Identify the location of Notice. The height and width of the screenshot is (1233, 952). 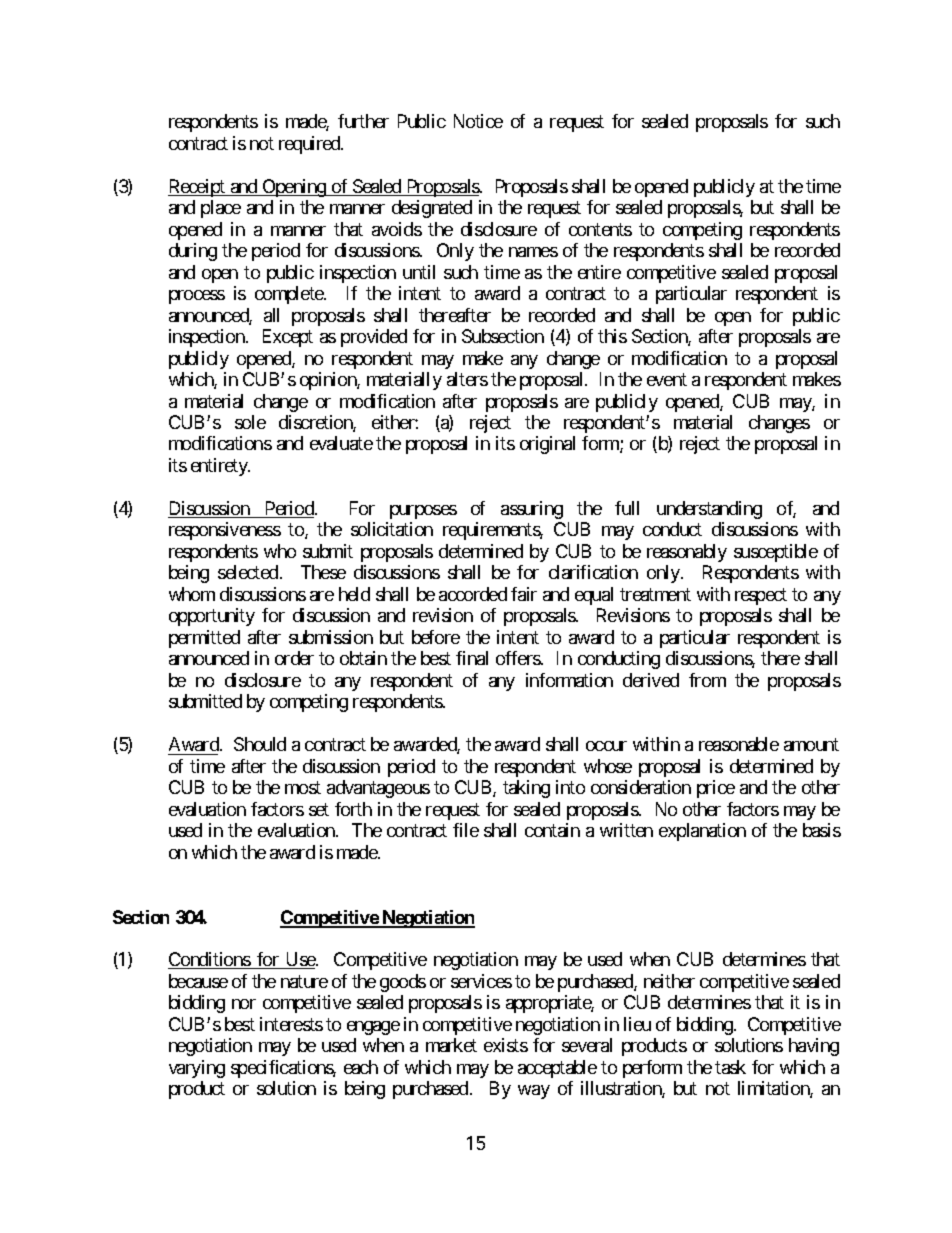
(478, 121).
